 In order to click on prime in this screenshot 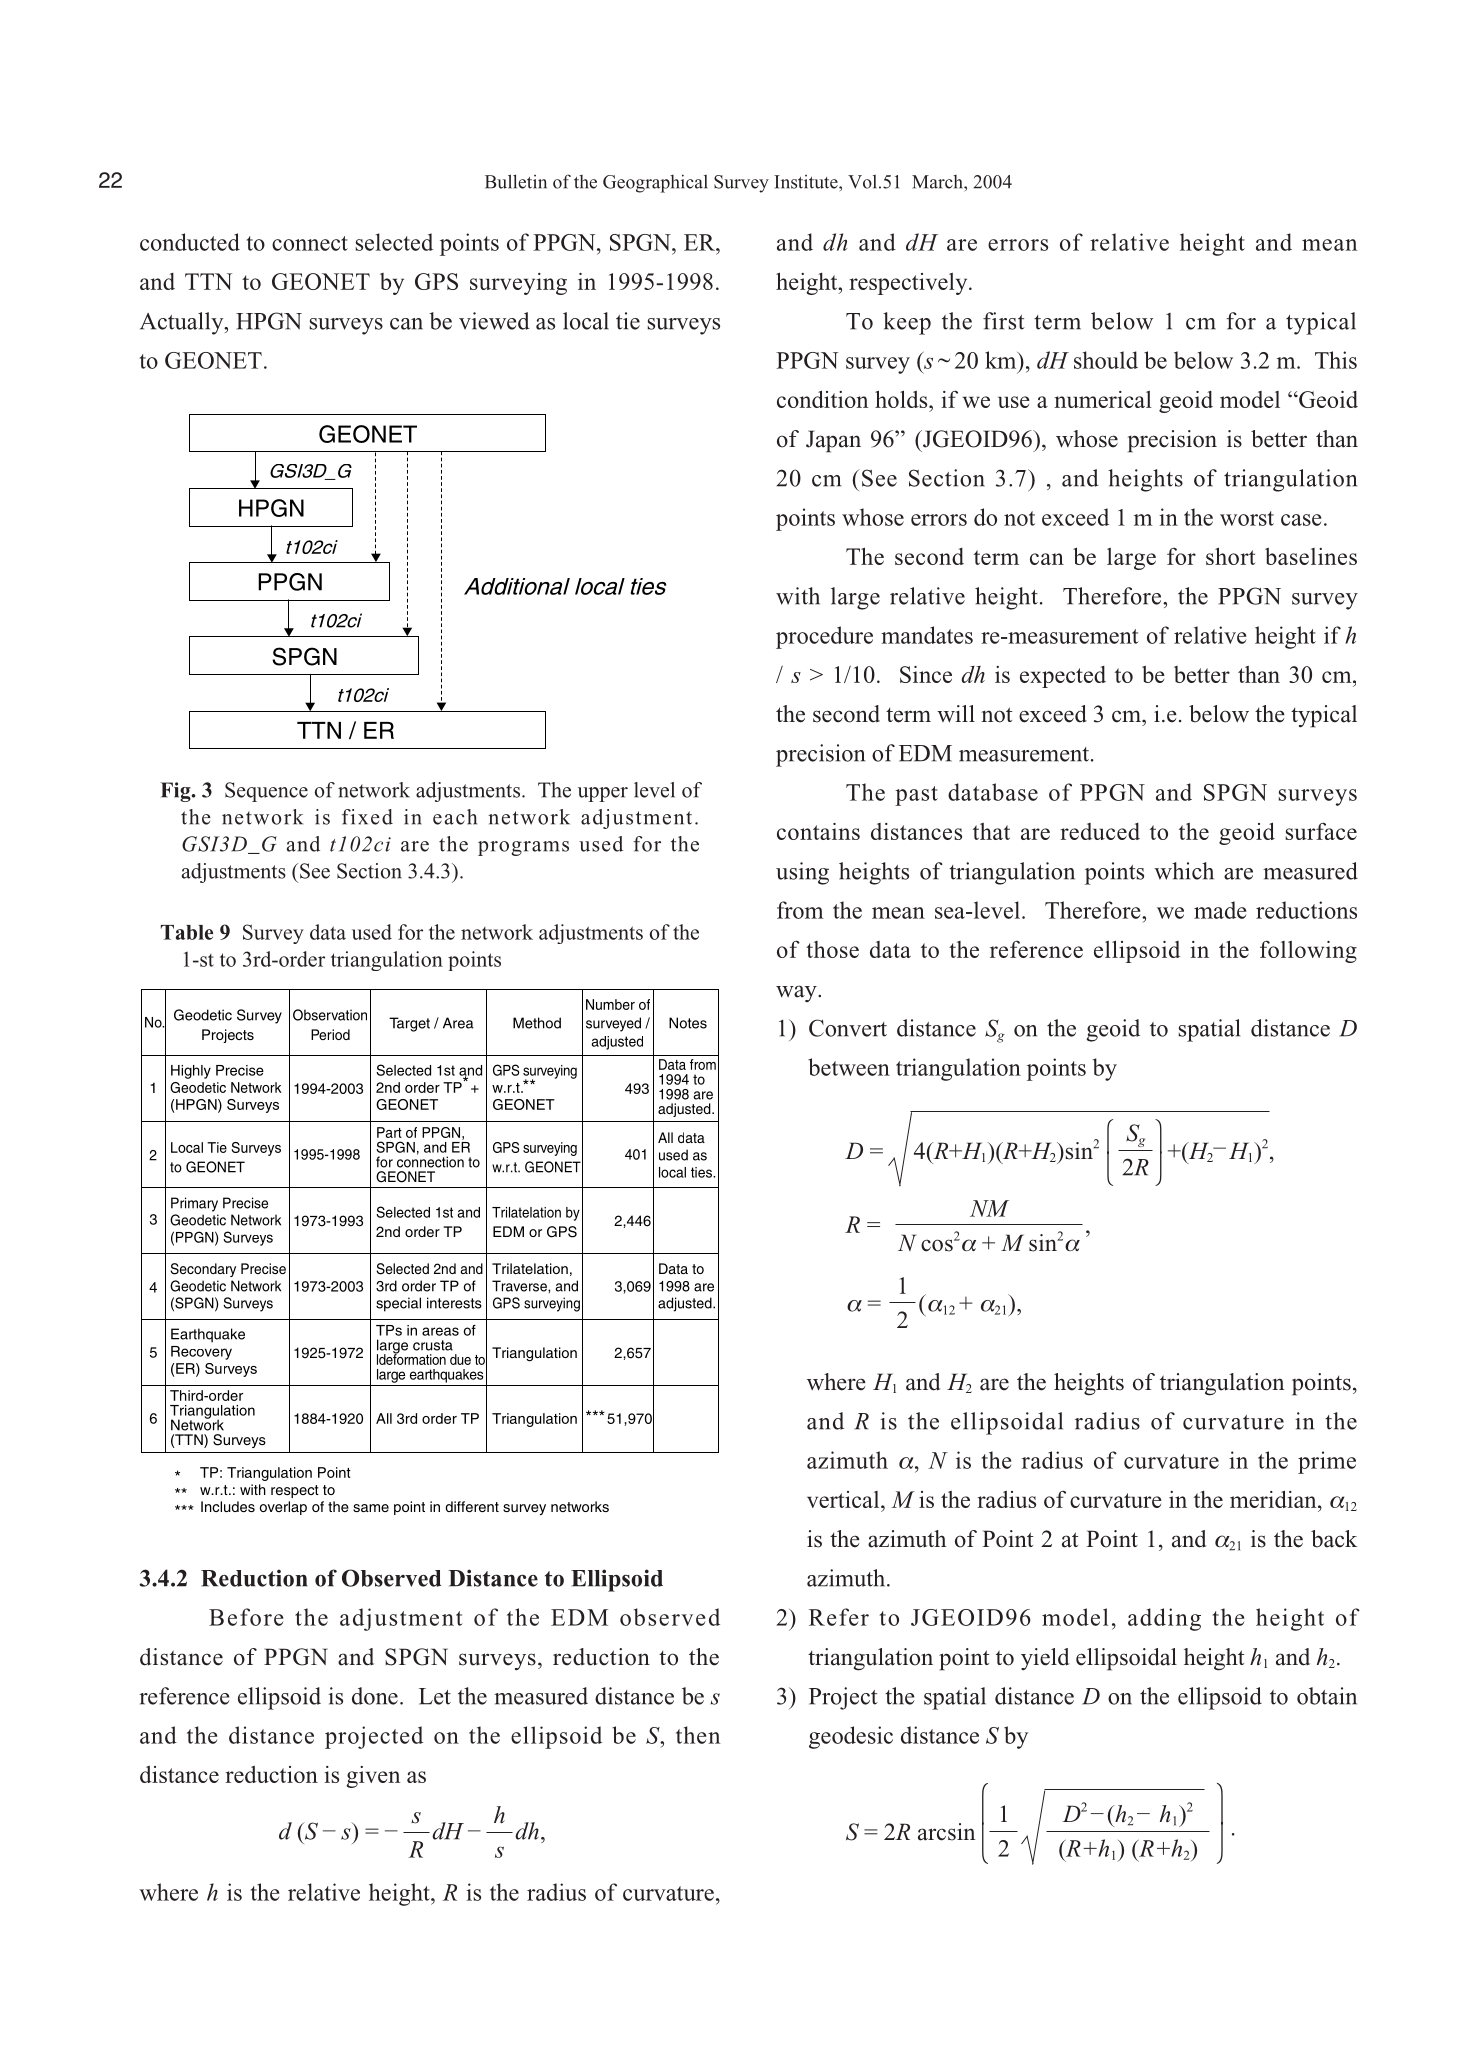, I will do `click(1327, 1462)`.
